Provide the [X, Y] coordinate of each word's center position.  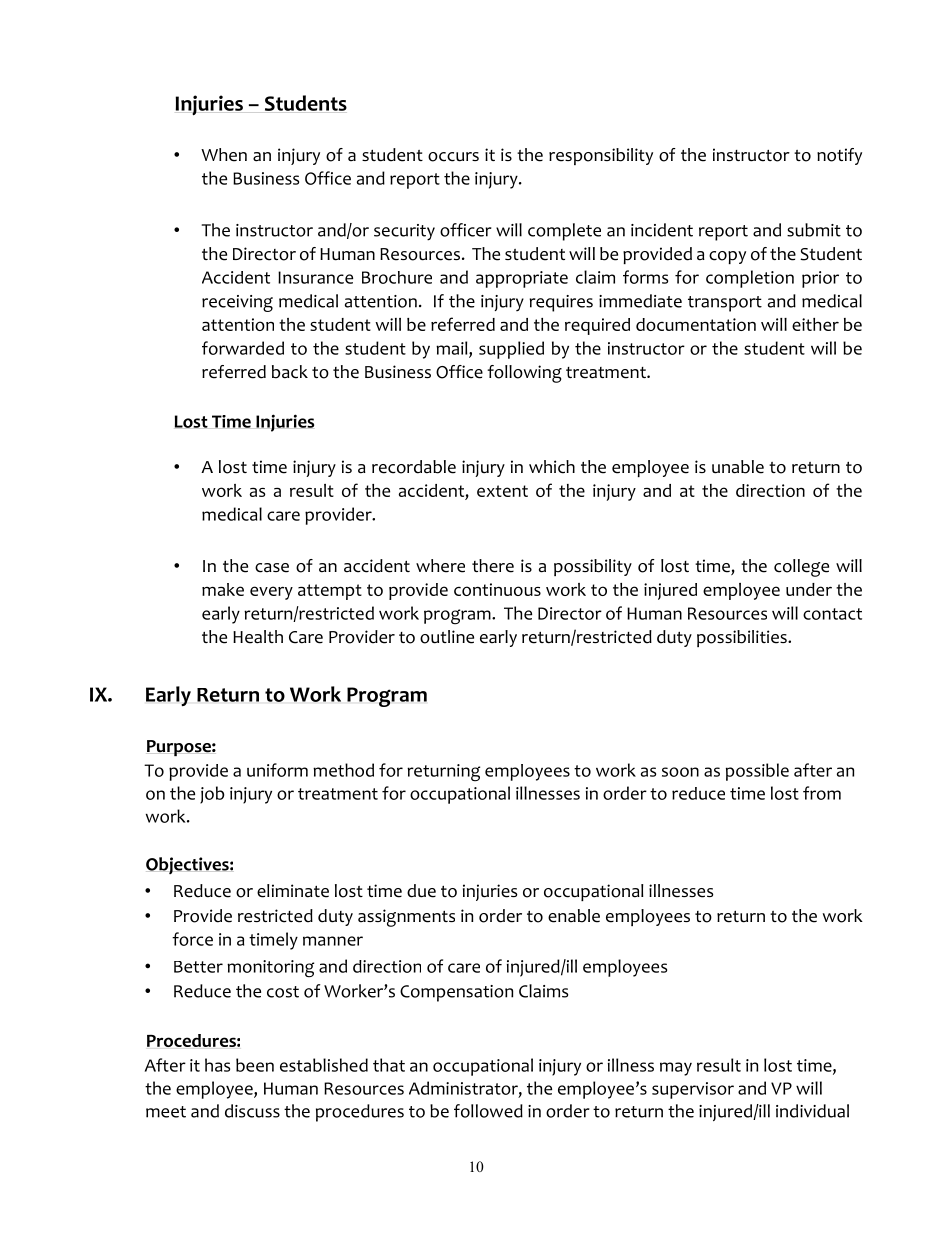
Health [258, 637]
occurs [453, 157]
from [822, 793]
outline [447, 637]
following [524, 374]
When [224, 155]
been [255, 1065]
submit [814, 230]
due [421, 891]
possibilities [743, 638]
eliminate [293, 891]
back [290, 372]
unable [738, 467]
